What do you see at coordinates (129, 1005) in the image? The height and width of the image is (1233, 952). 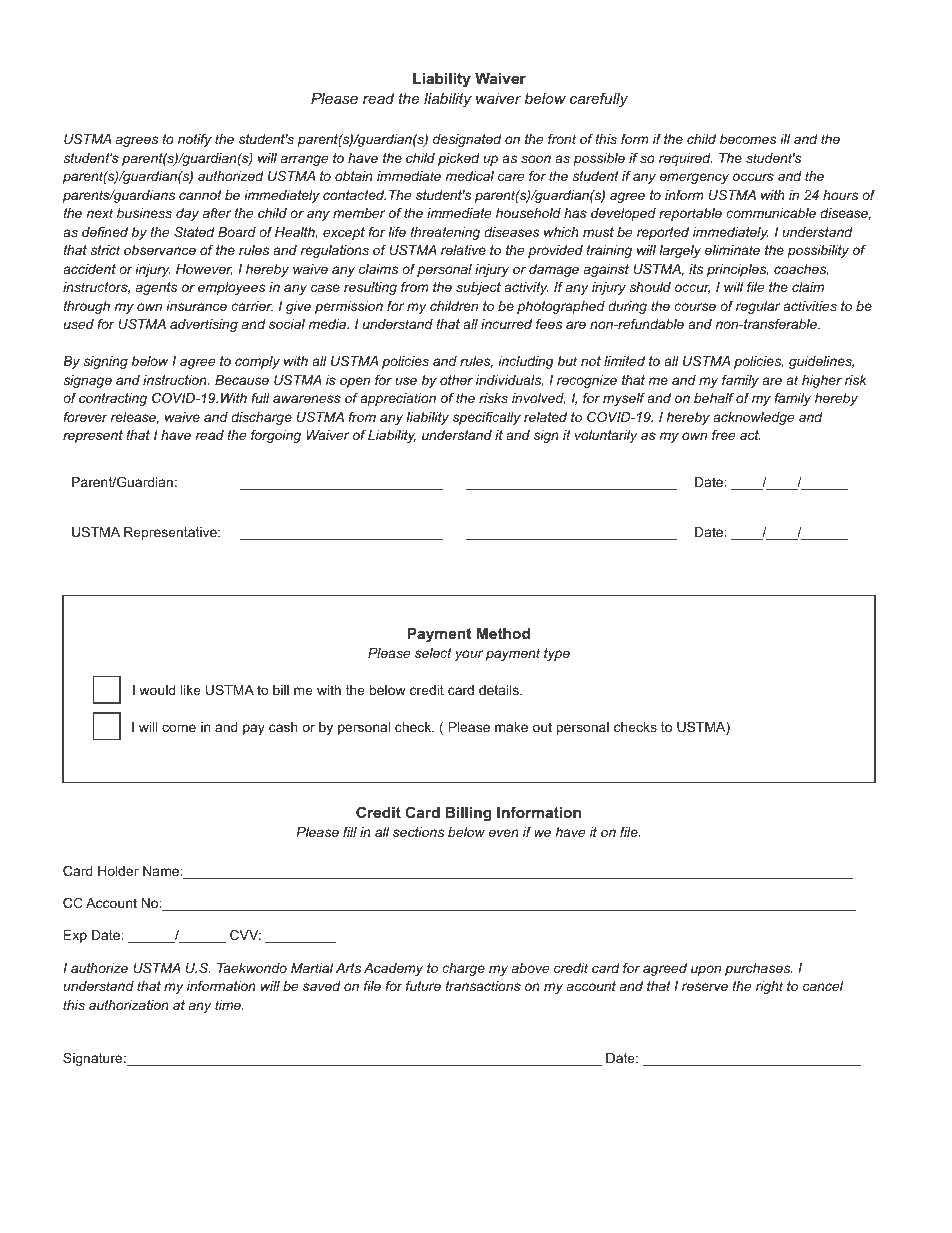 I see `authorization` at bounding box center [129, 1005].
